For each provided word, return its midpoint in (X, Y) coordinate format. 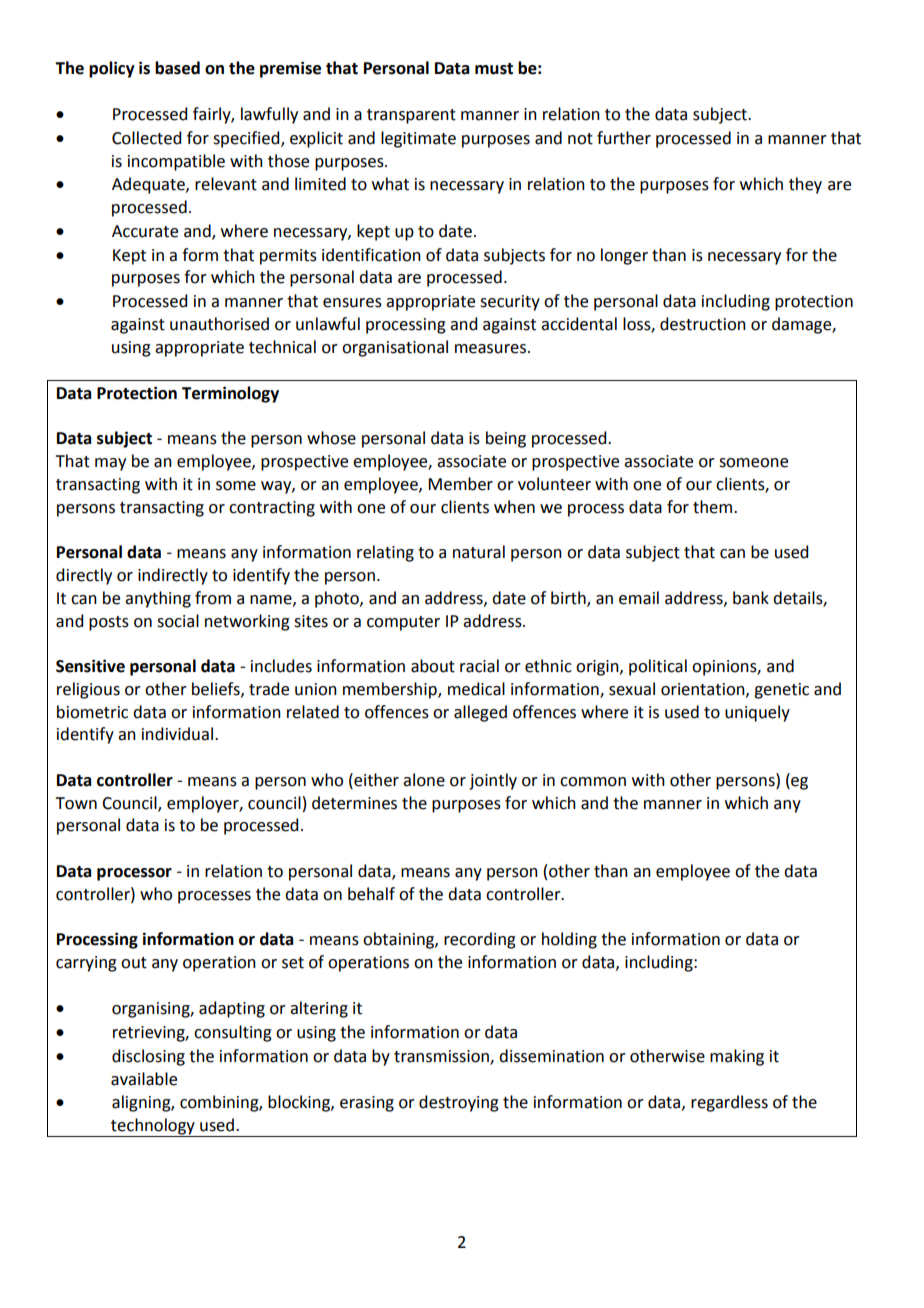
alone (424, 780)
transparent (411, 116)
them (714, 507)
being (506, 439)
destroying (459, 1103)
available (144, 1079)
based (177, 68)
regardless (729, 1103)
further (624, 138)
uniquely (757, 713)
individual (177, 734)
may (110, 464)
